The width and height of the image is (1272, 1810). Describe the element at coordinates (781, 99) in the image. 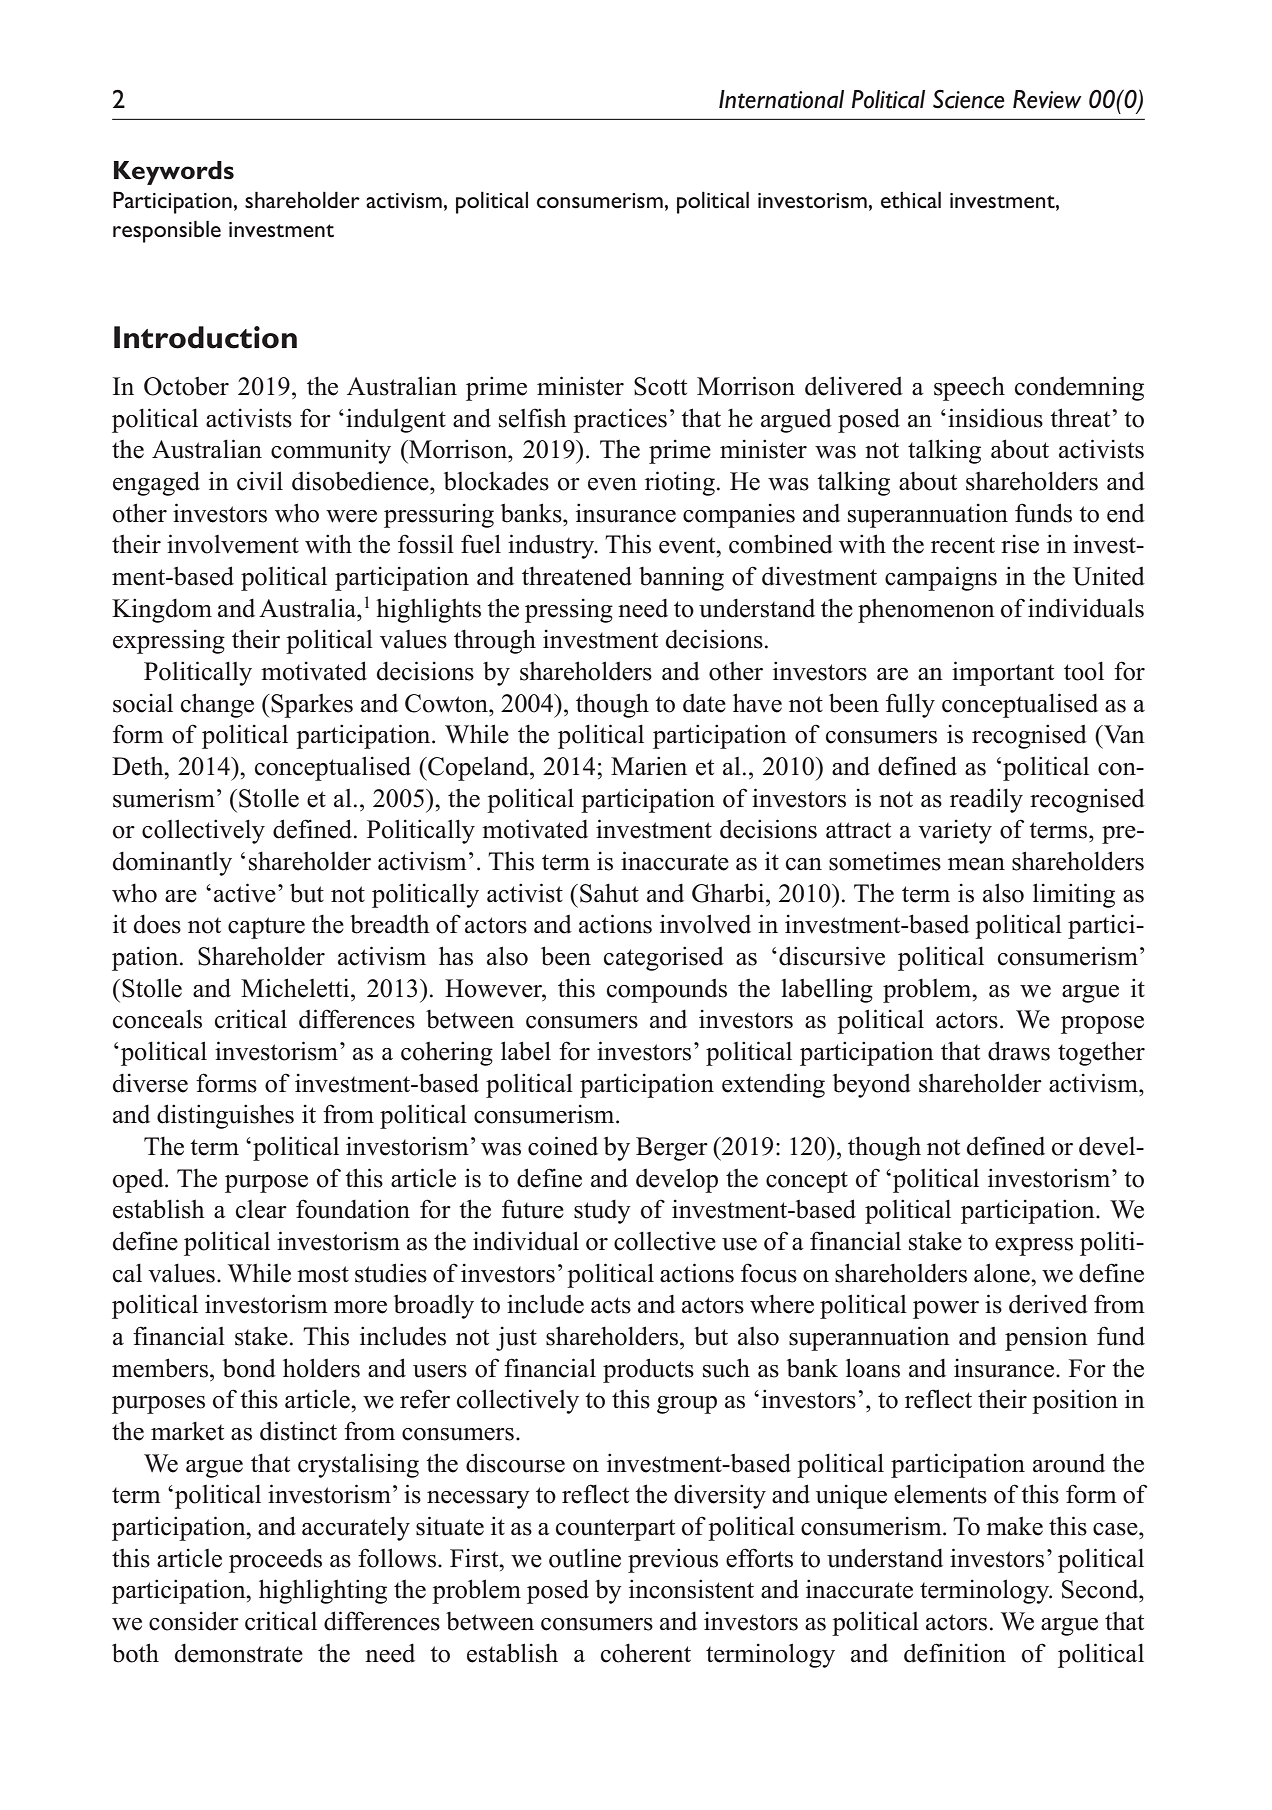

I see `International` at that location.
